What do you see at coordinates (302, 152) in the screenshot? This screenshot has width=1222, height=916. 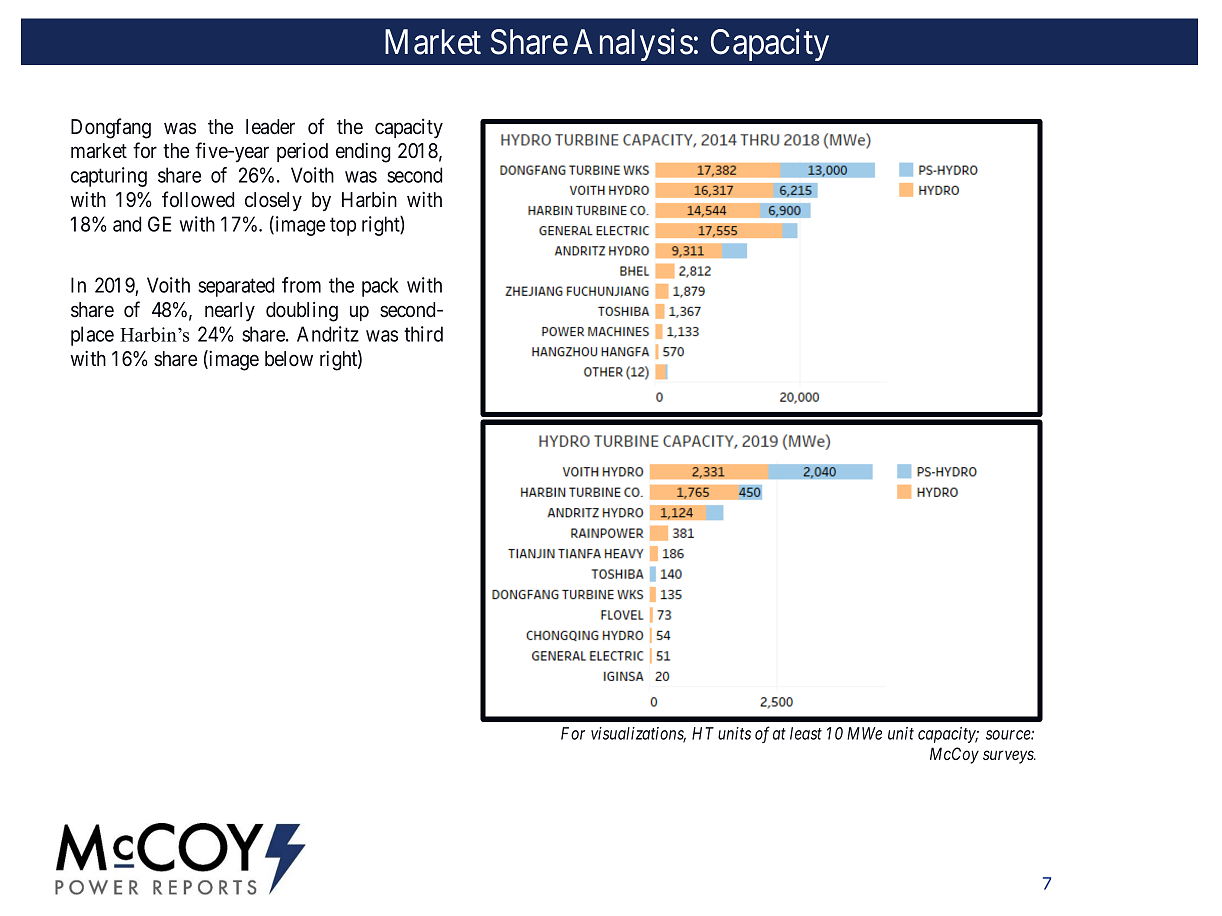 I see `period` at bounding box center [302, 152].
